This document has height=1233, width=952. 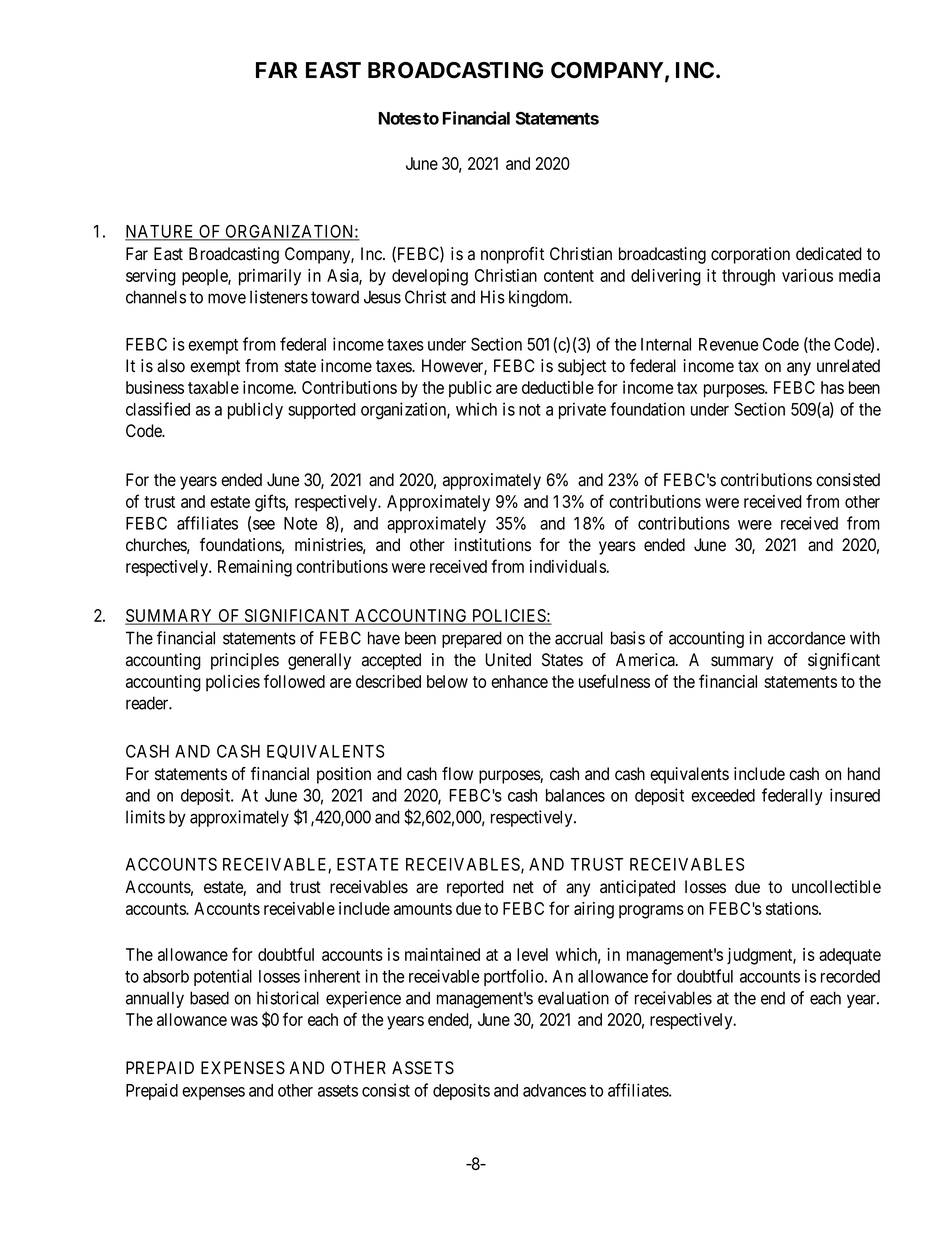 I want to click on was, so click(x=244, y=1021).
